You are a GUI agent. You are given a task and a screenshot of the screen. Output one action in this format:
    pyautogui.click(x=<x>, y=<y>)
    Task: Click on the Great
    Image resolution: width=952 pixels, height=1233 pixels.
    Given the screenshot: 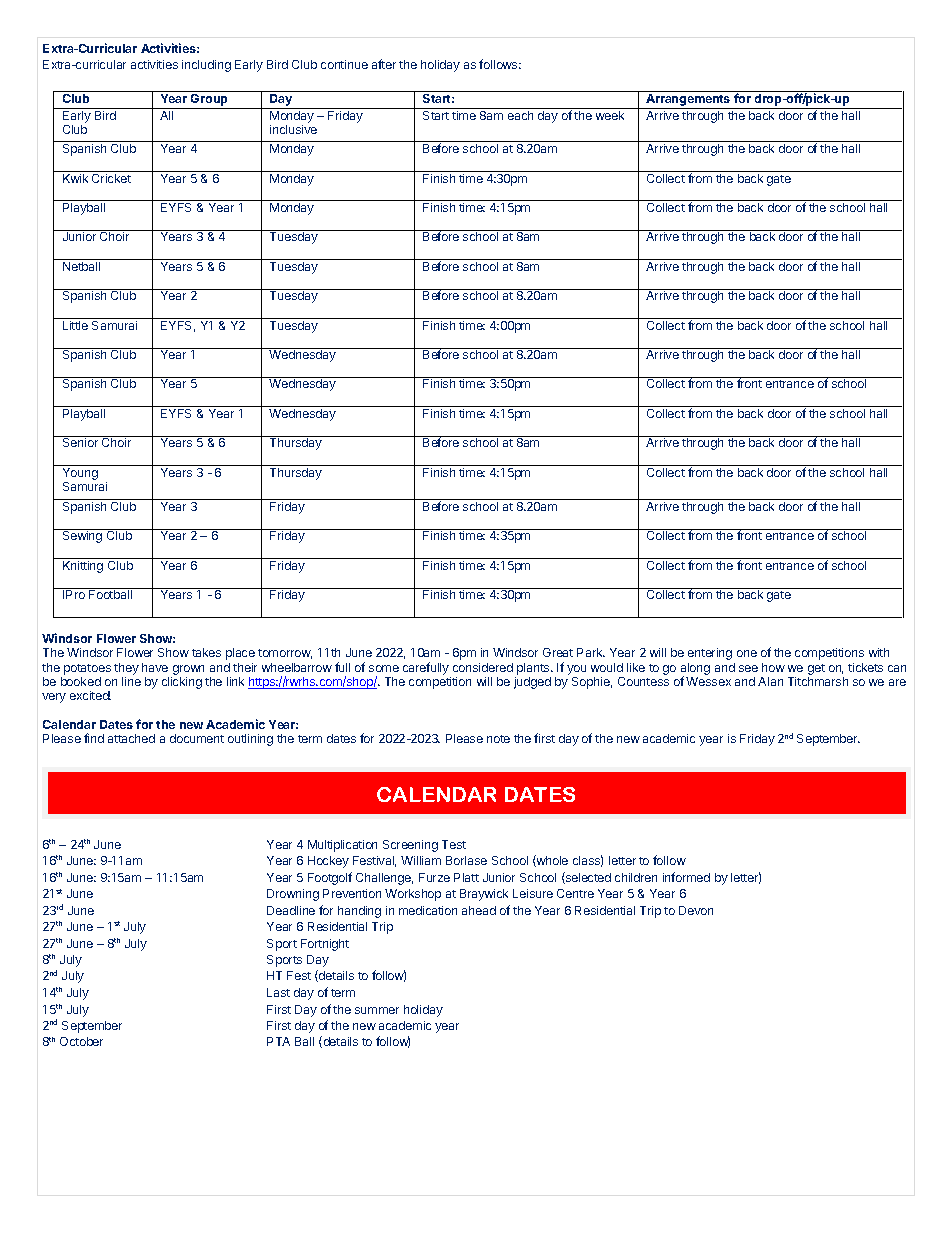 What is the action you would take?
    pyautogui.click(x=558, y=652)
